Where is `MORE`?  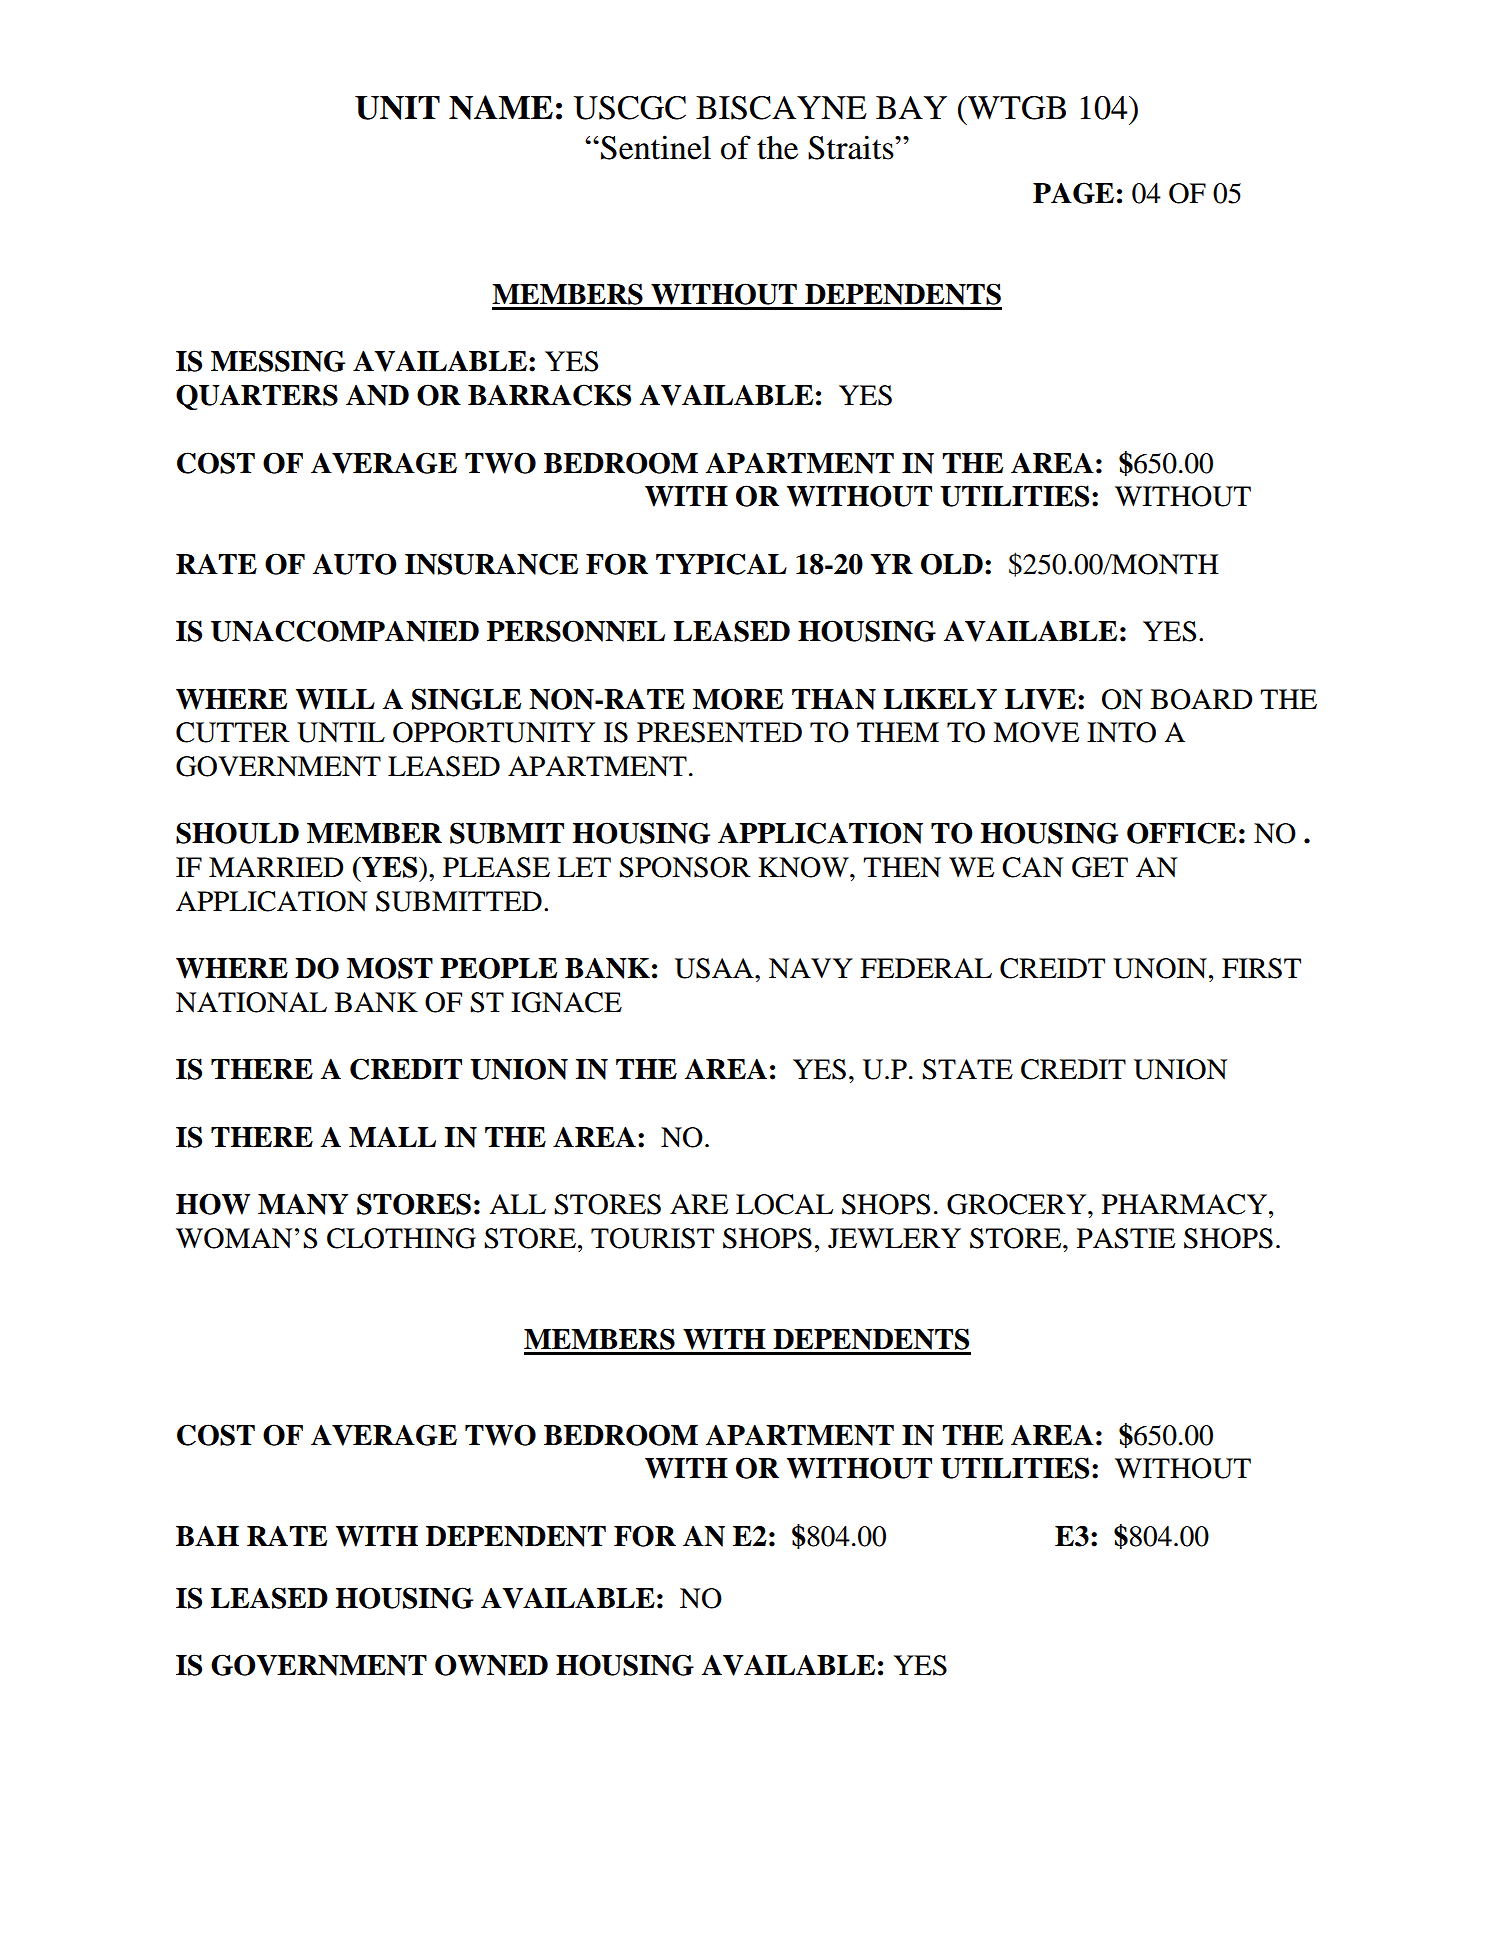
MORE is located at coordinates (738, 699).
